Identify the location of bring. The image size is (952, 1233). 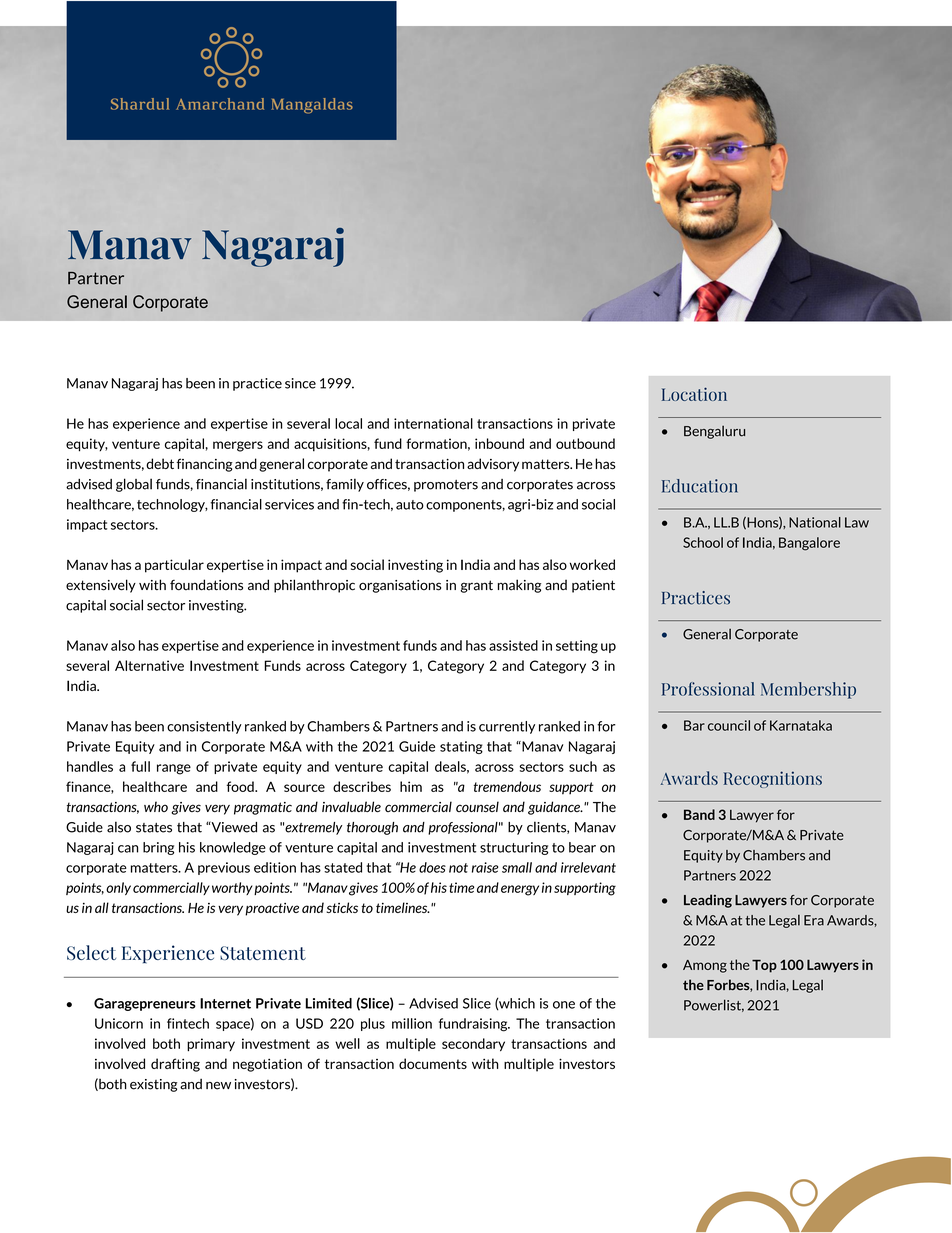
(158, 848).
